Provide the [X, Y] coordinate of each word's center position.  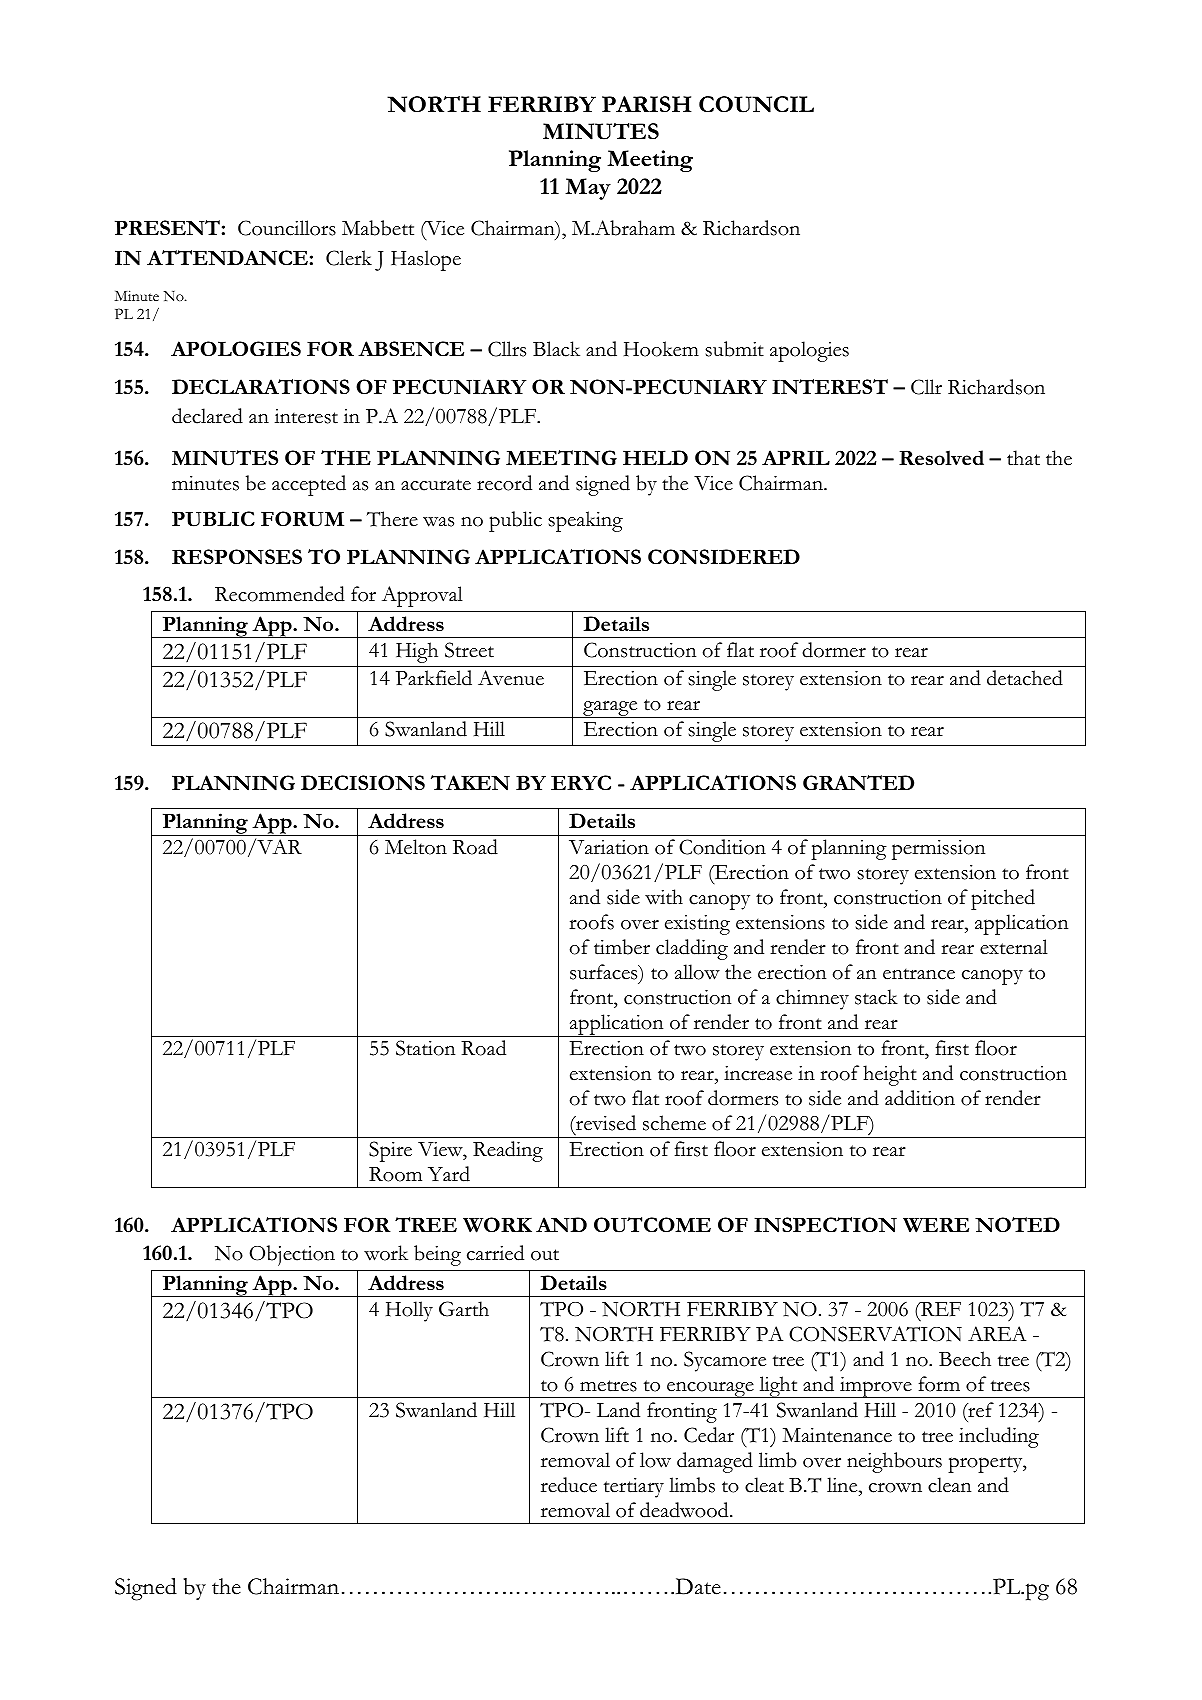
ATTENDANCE [227, 258]
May [588, 189]
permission [938, 850]
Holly [409, 1311]
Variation [609, 847]
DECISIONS [363, 783]
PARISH [646, 104]
